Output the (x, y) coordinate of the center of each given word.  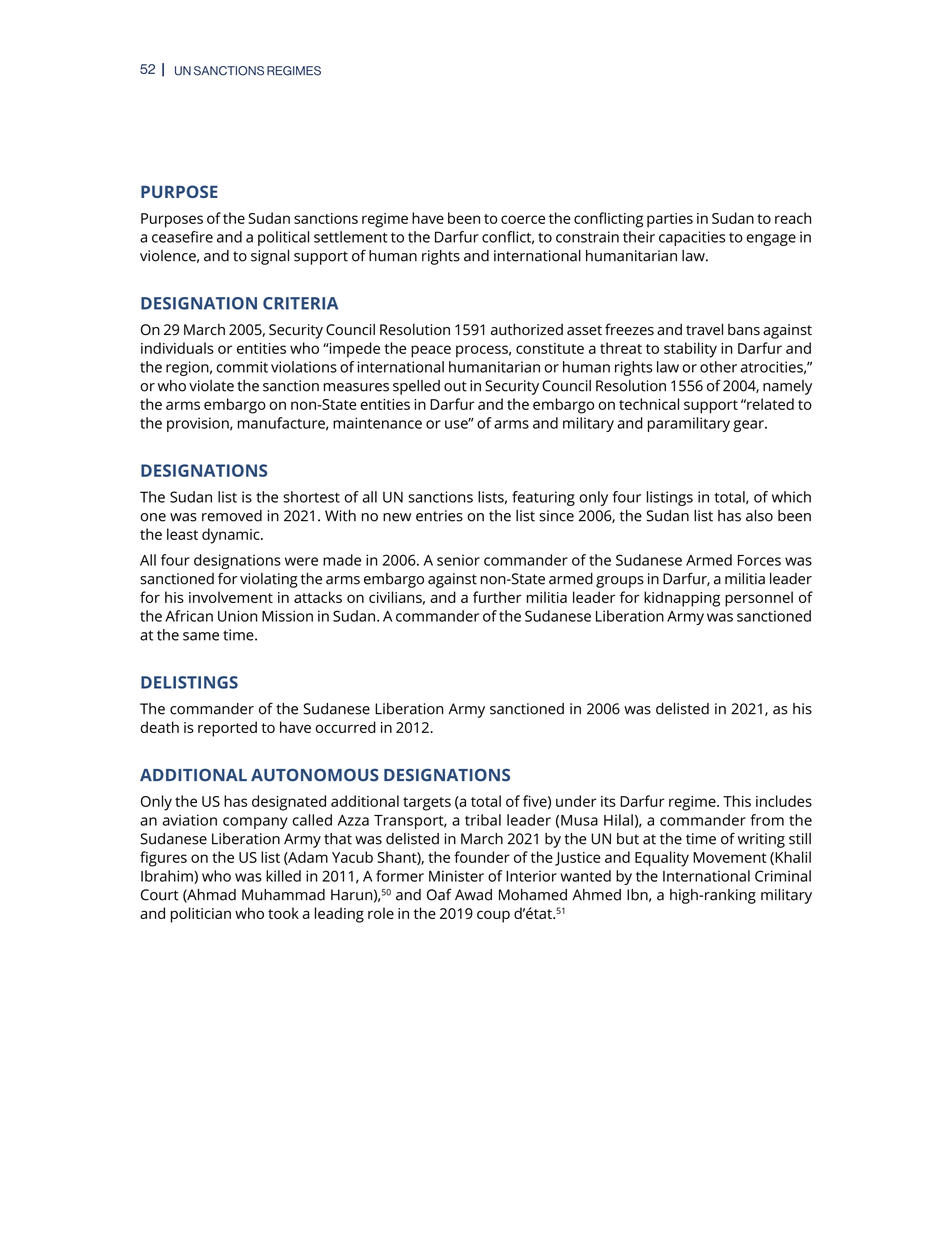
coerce (523, 219)
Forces (759, 560)
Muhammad (283, 895)
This (737, 801)
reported (227, 729)
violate (211, 386)
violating (269, 580)
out (455, 386)
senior (458, 560)
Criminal (783, 876)
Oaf (439, 894)
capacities (692, 238)
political (283, 238)
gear (749, 426)
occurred (345, 727)
